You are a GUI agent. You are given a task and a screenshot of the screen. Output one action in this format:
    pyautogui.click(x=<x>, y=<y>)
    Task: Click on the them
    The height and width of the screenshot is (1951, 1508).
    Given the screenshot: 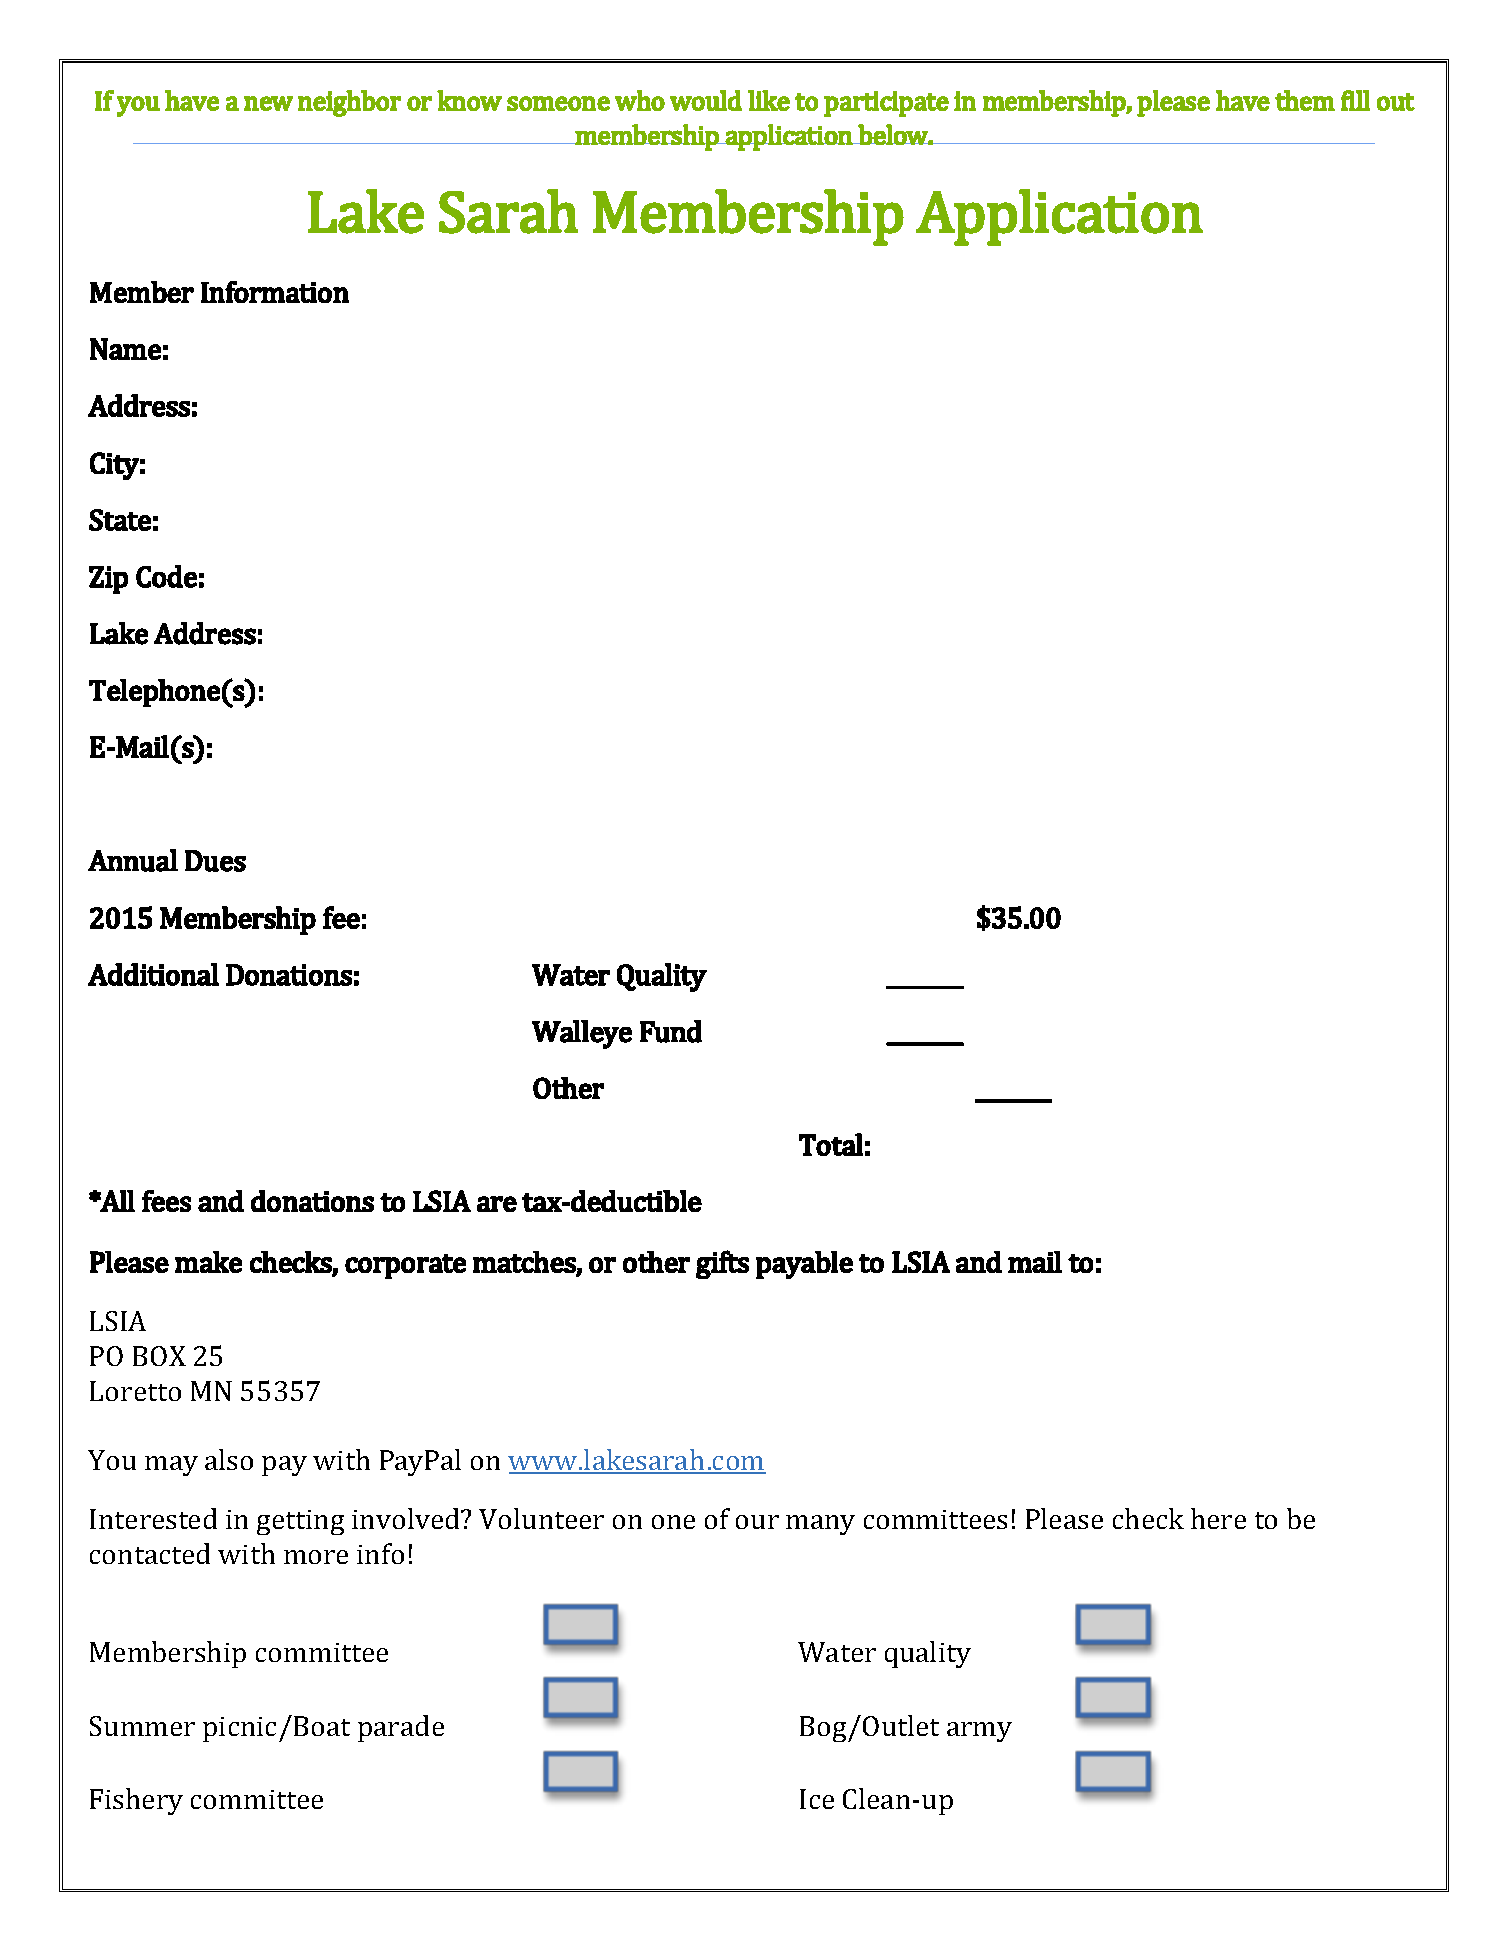 What is the action you would take?
    pyautogui.click(x=1305, y=100)
